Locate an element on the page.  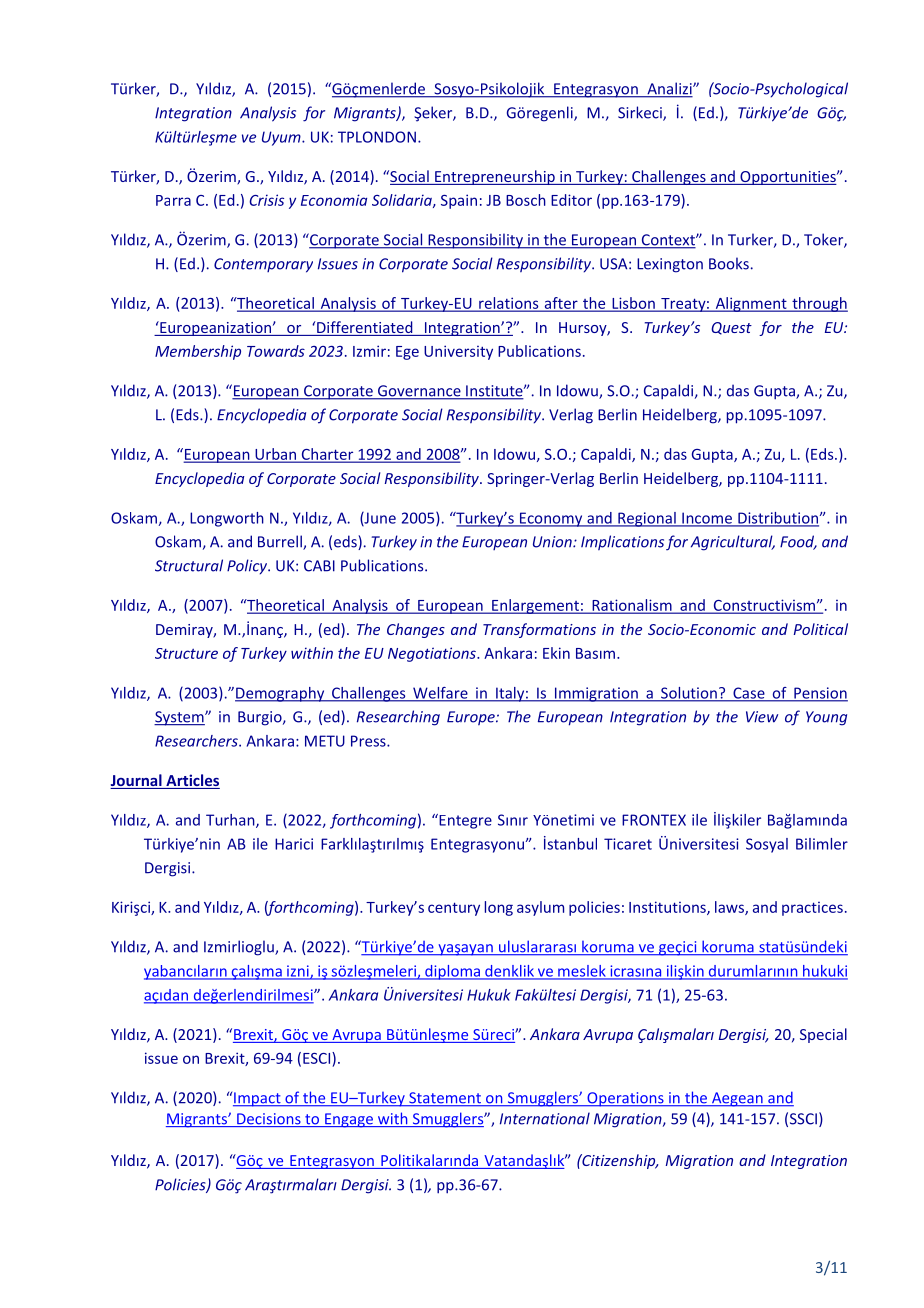
Membership is located at coordinates (198, 352).
